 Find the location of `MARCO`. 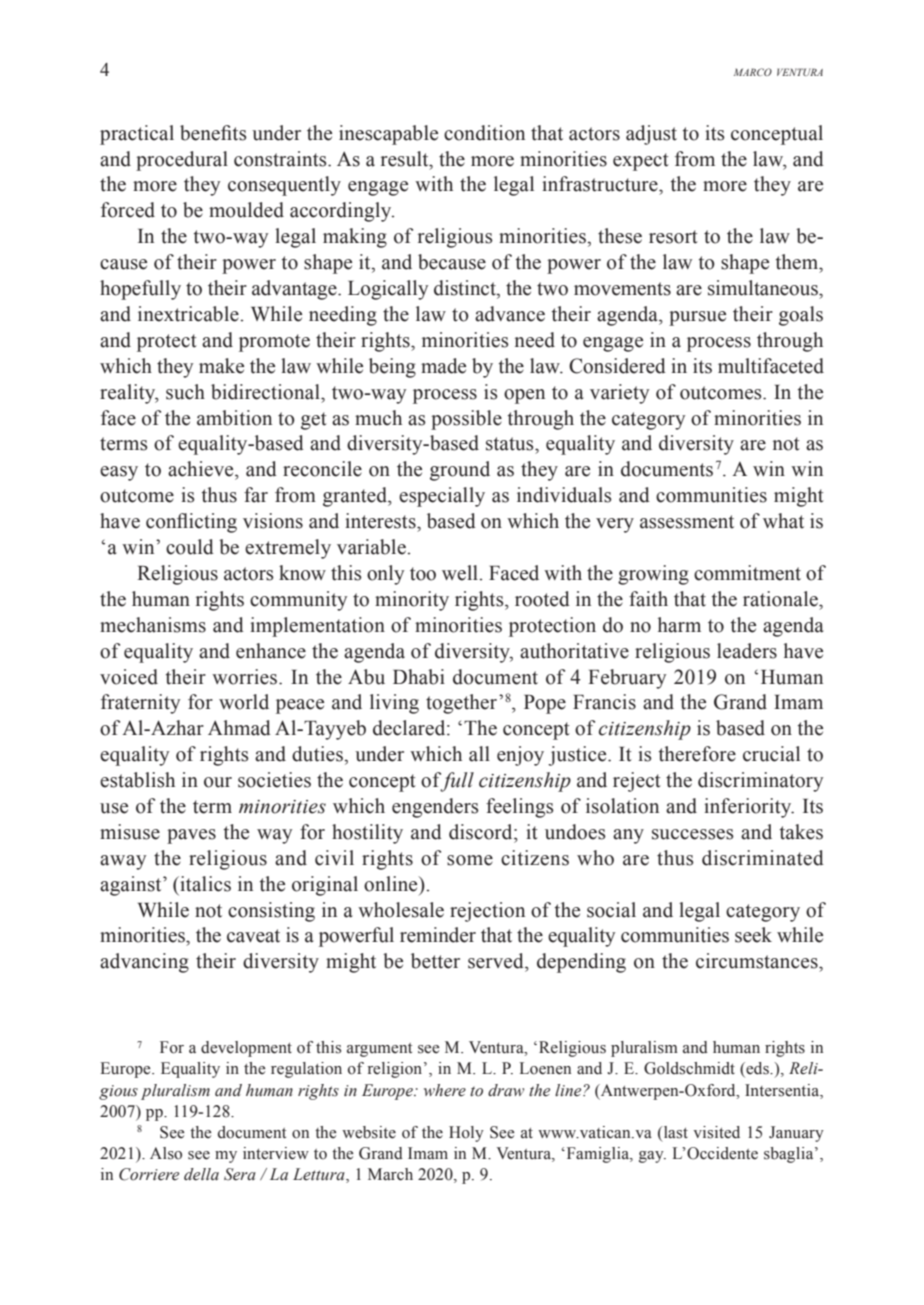

MARCO is located at coordinates (753, 72).
